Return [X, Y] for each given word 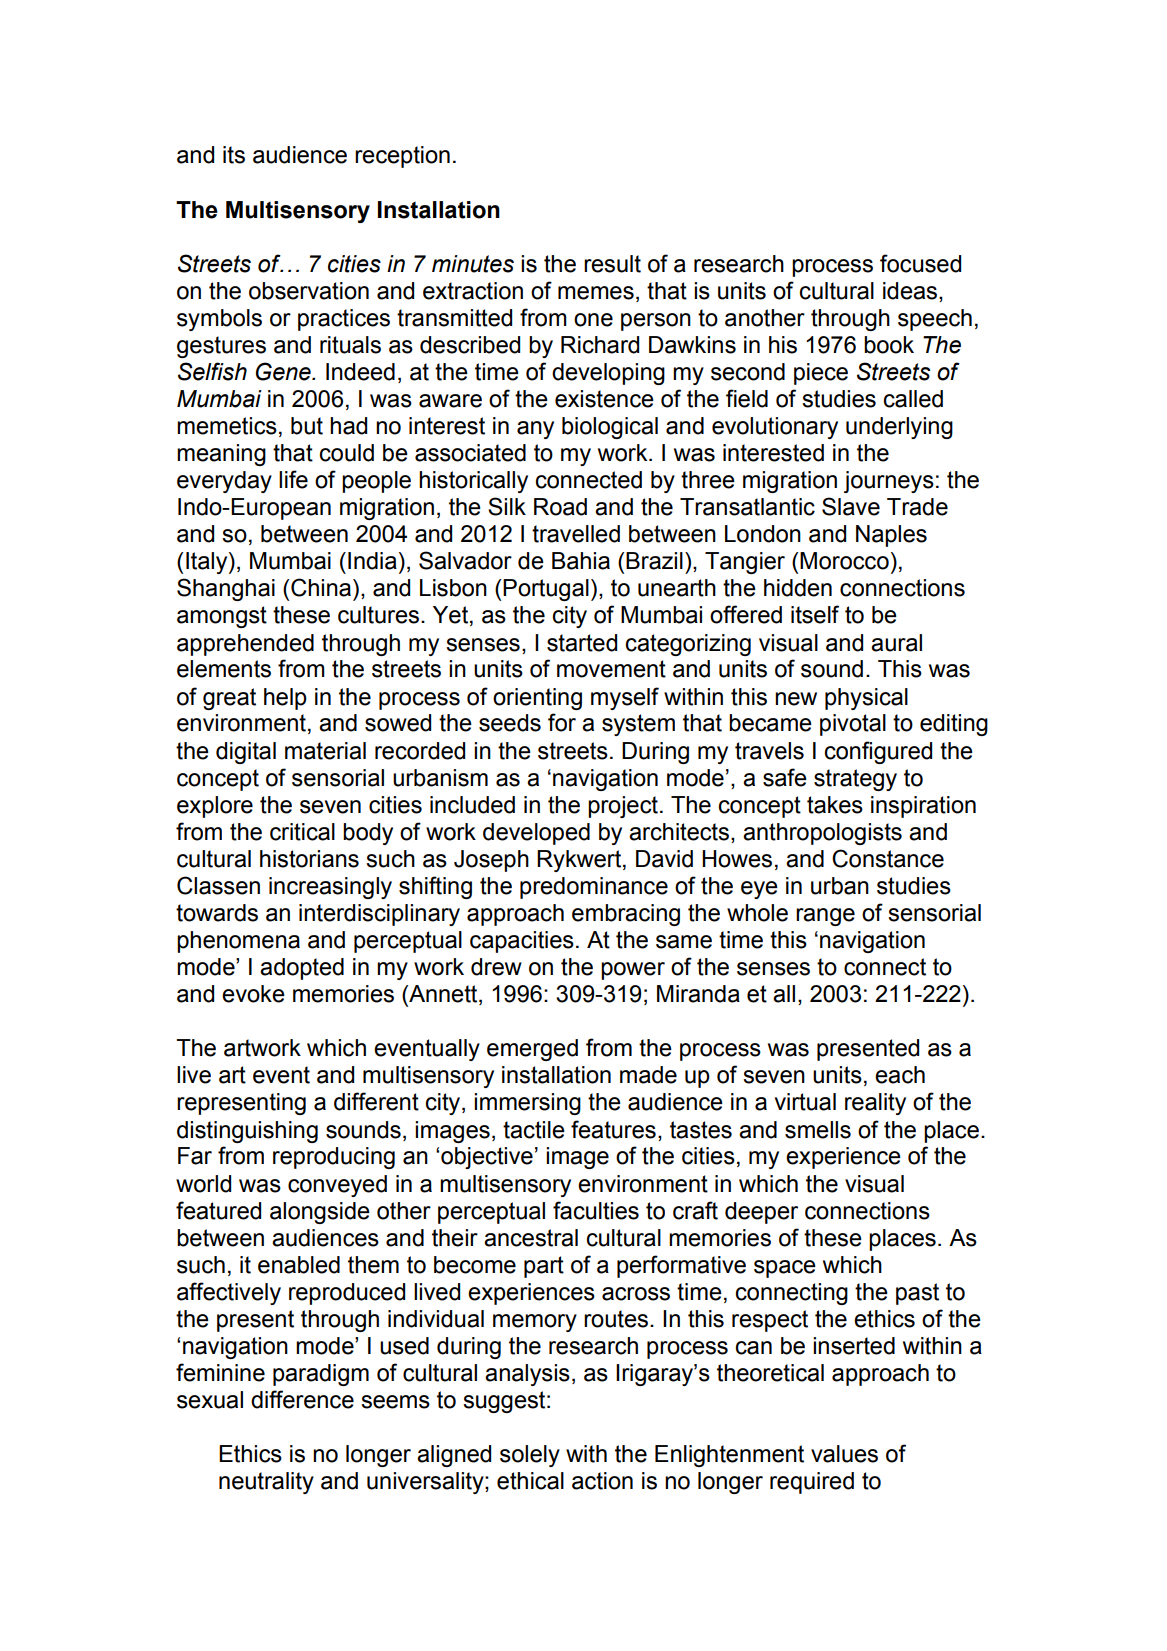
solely [530, 1456]
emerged [532, 1050]
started [582, 643]
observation [309, 291]
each [900, 1075]
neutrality [266, 1483]
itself [815, 614]
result [612, 264]
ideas [911, 291]
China [321, 587]
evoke [253, 994]
